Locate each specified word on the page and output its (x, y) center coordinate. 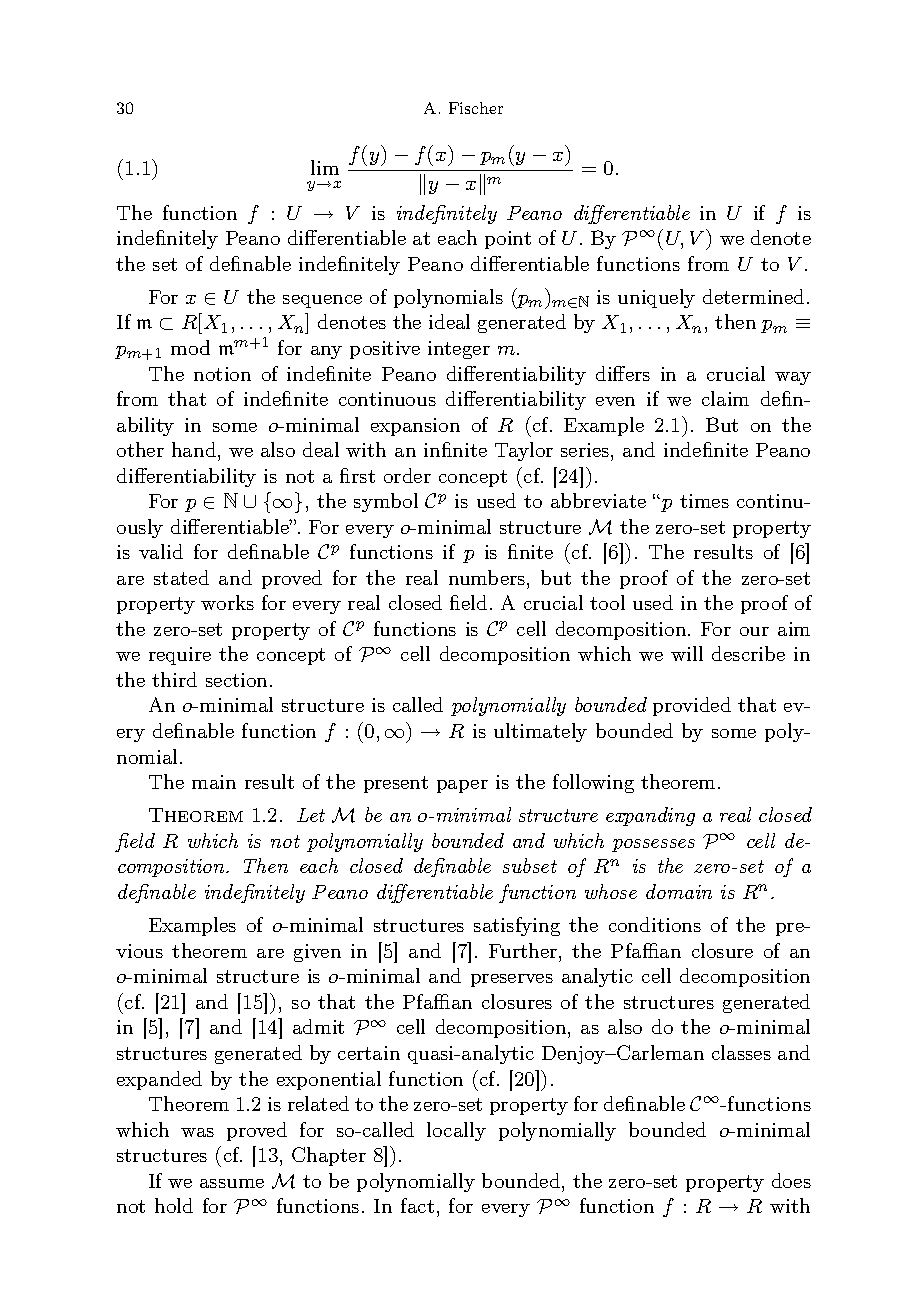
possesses (653, 845)
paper (462, 786)
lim (325, 167)
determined (753, 296)
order (407, 475)
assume (232, 1183)
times (704, 501)
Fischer (476, 108)
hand (195, 449)
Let (311, 815)
